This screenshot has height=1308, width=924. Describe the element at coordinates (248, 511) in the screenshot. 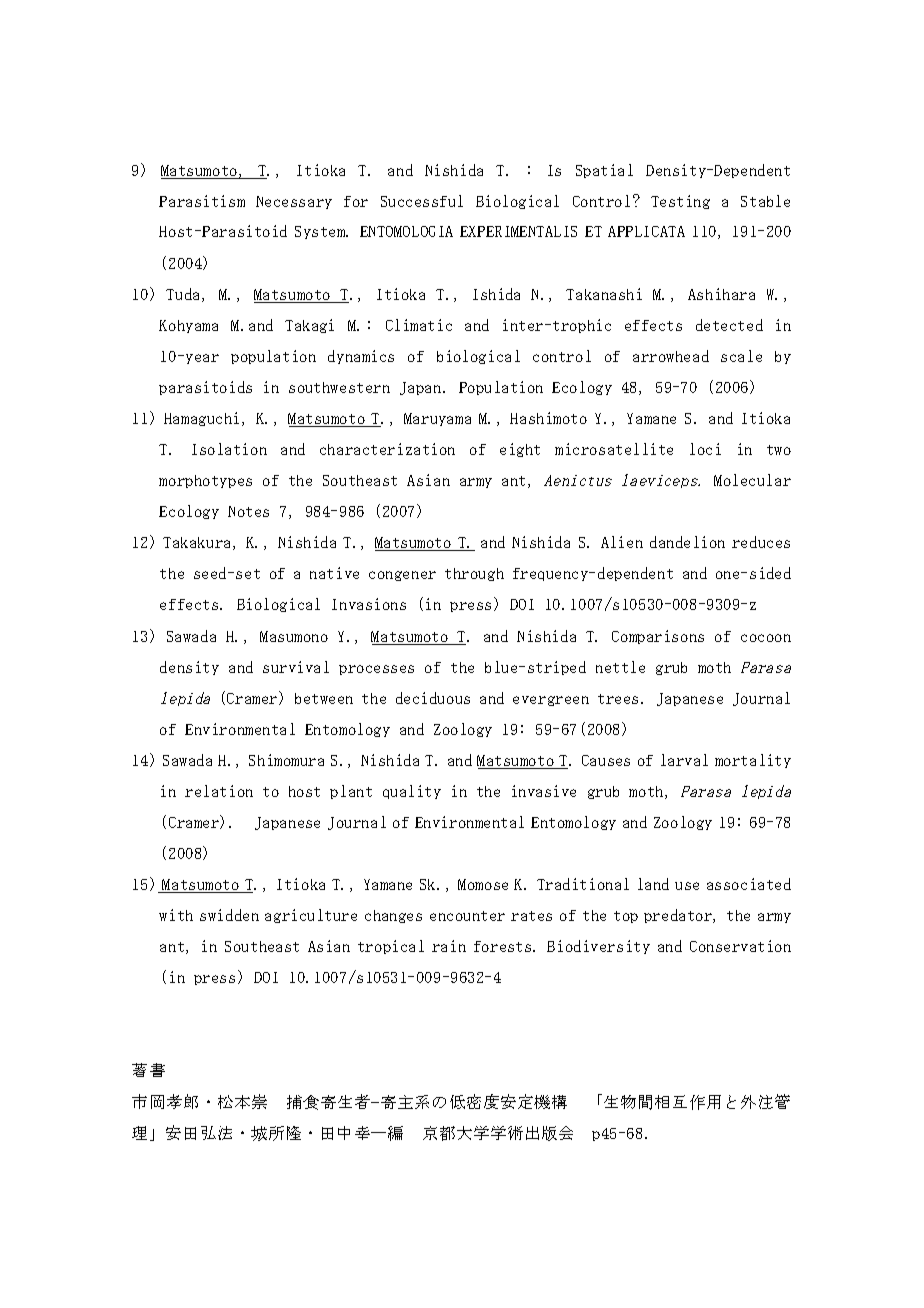

I see `Notes` at that location.
